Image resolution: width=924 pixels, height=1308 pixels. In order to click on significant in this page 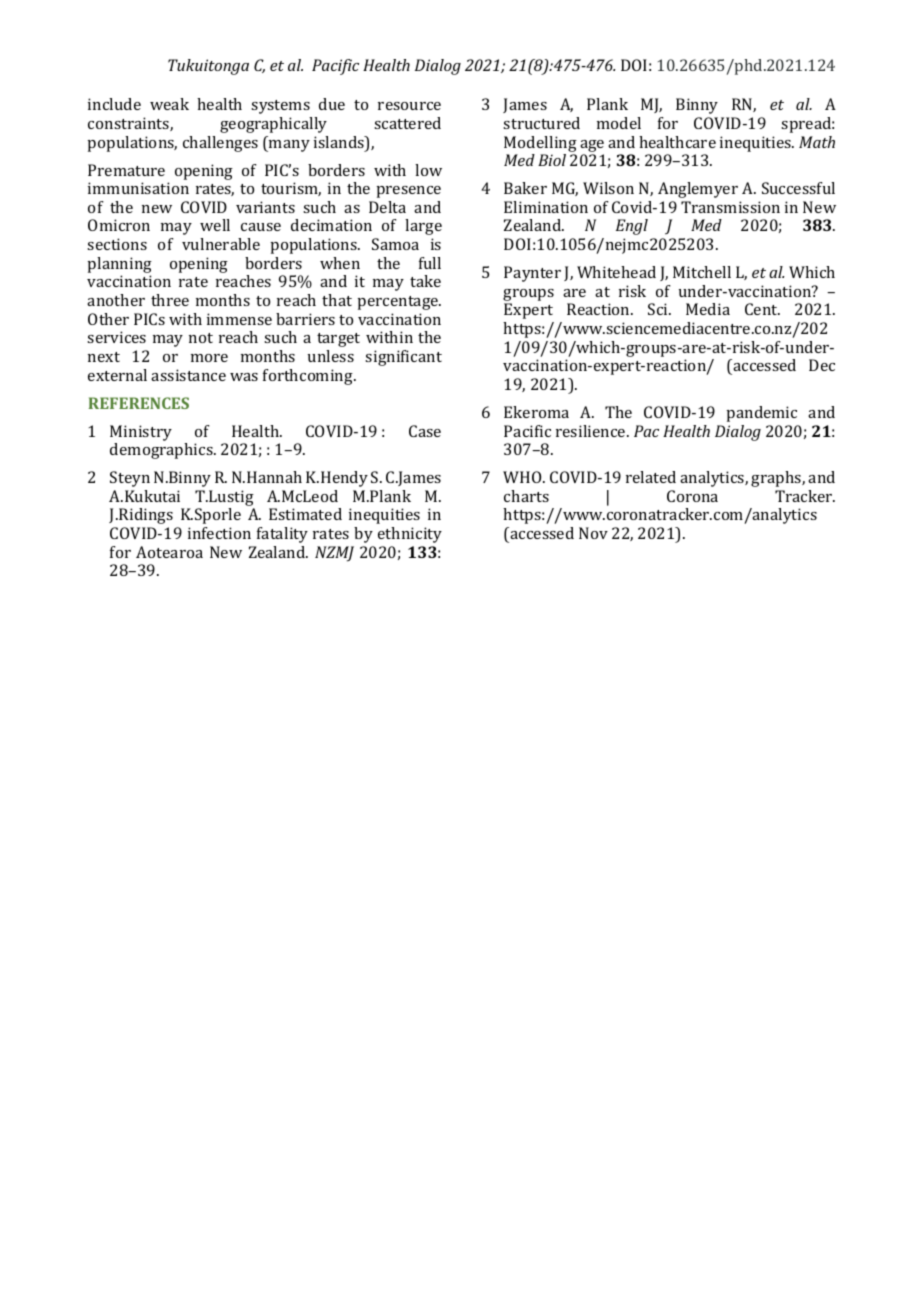, I will do `click(403, 358)`.
